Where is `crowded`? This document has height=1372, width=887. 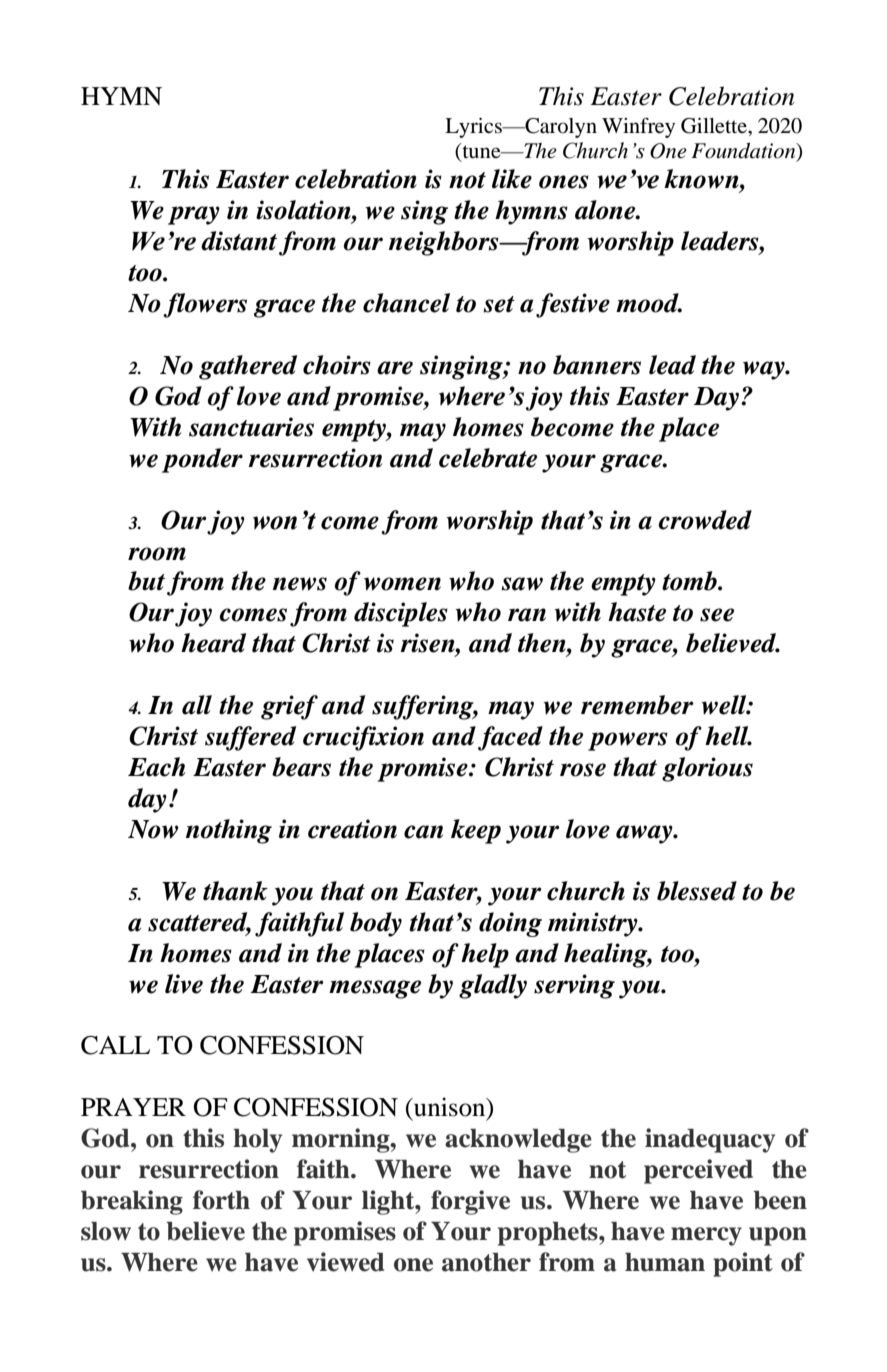
crowded is located at coordinates (705, 520).
